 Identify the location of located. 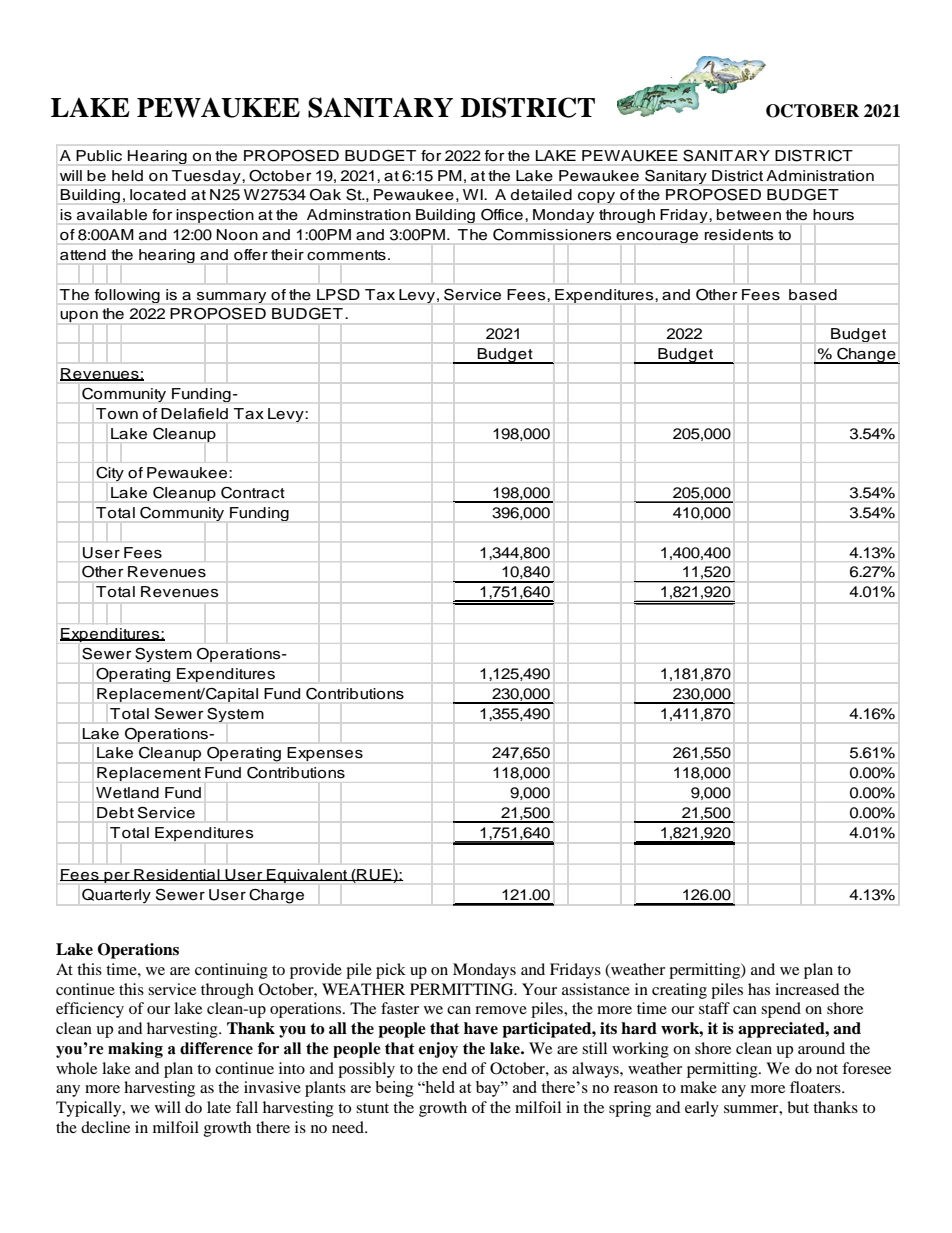
(158, 194).
